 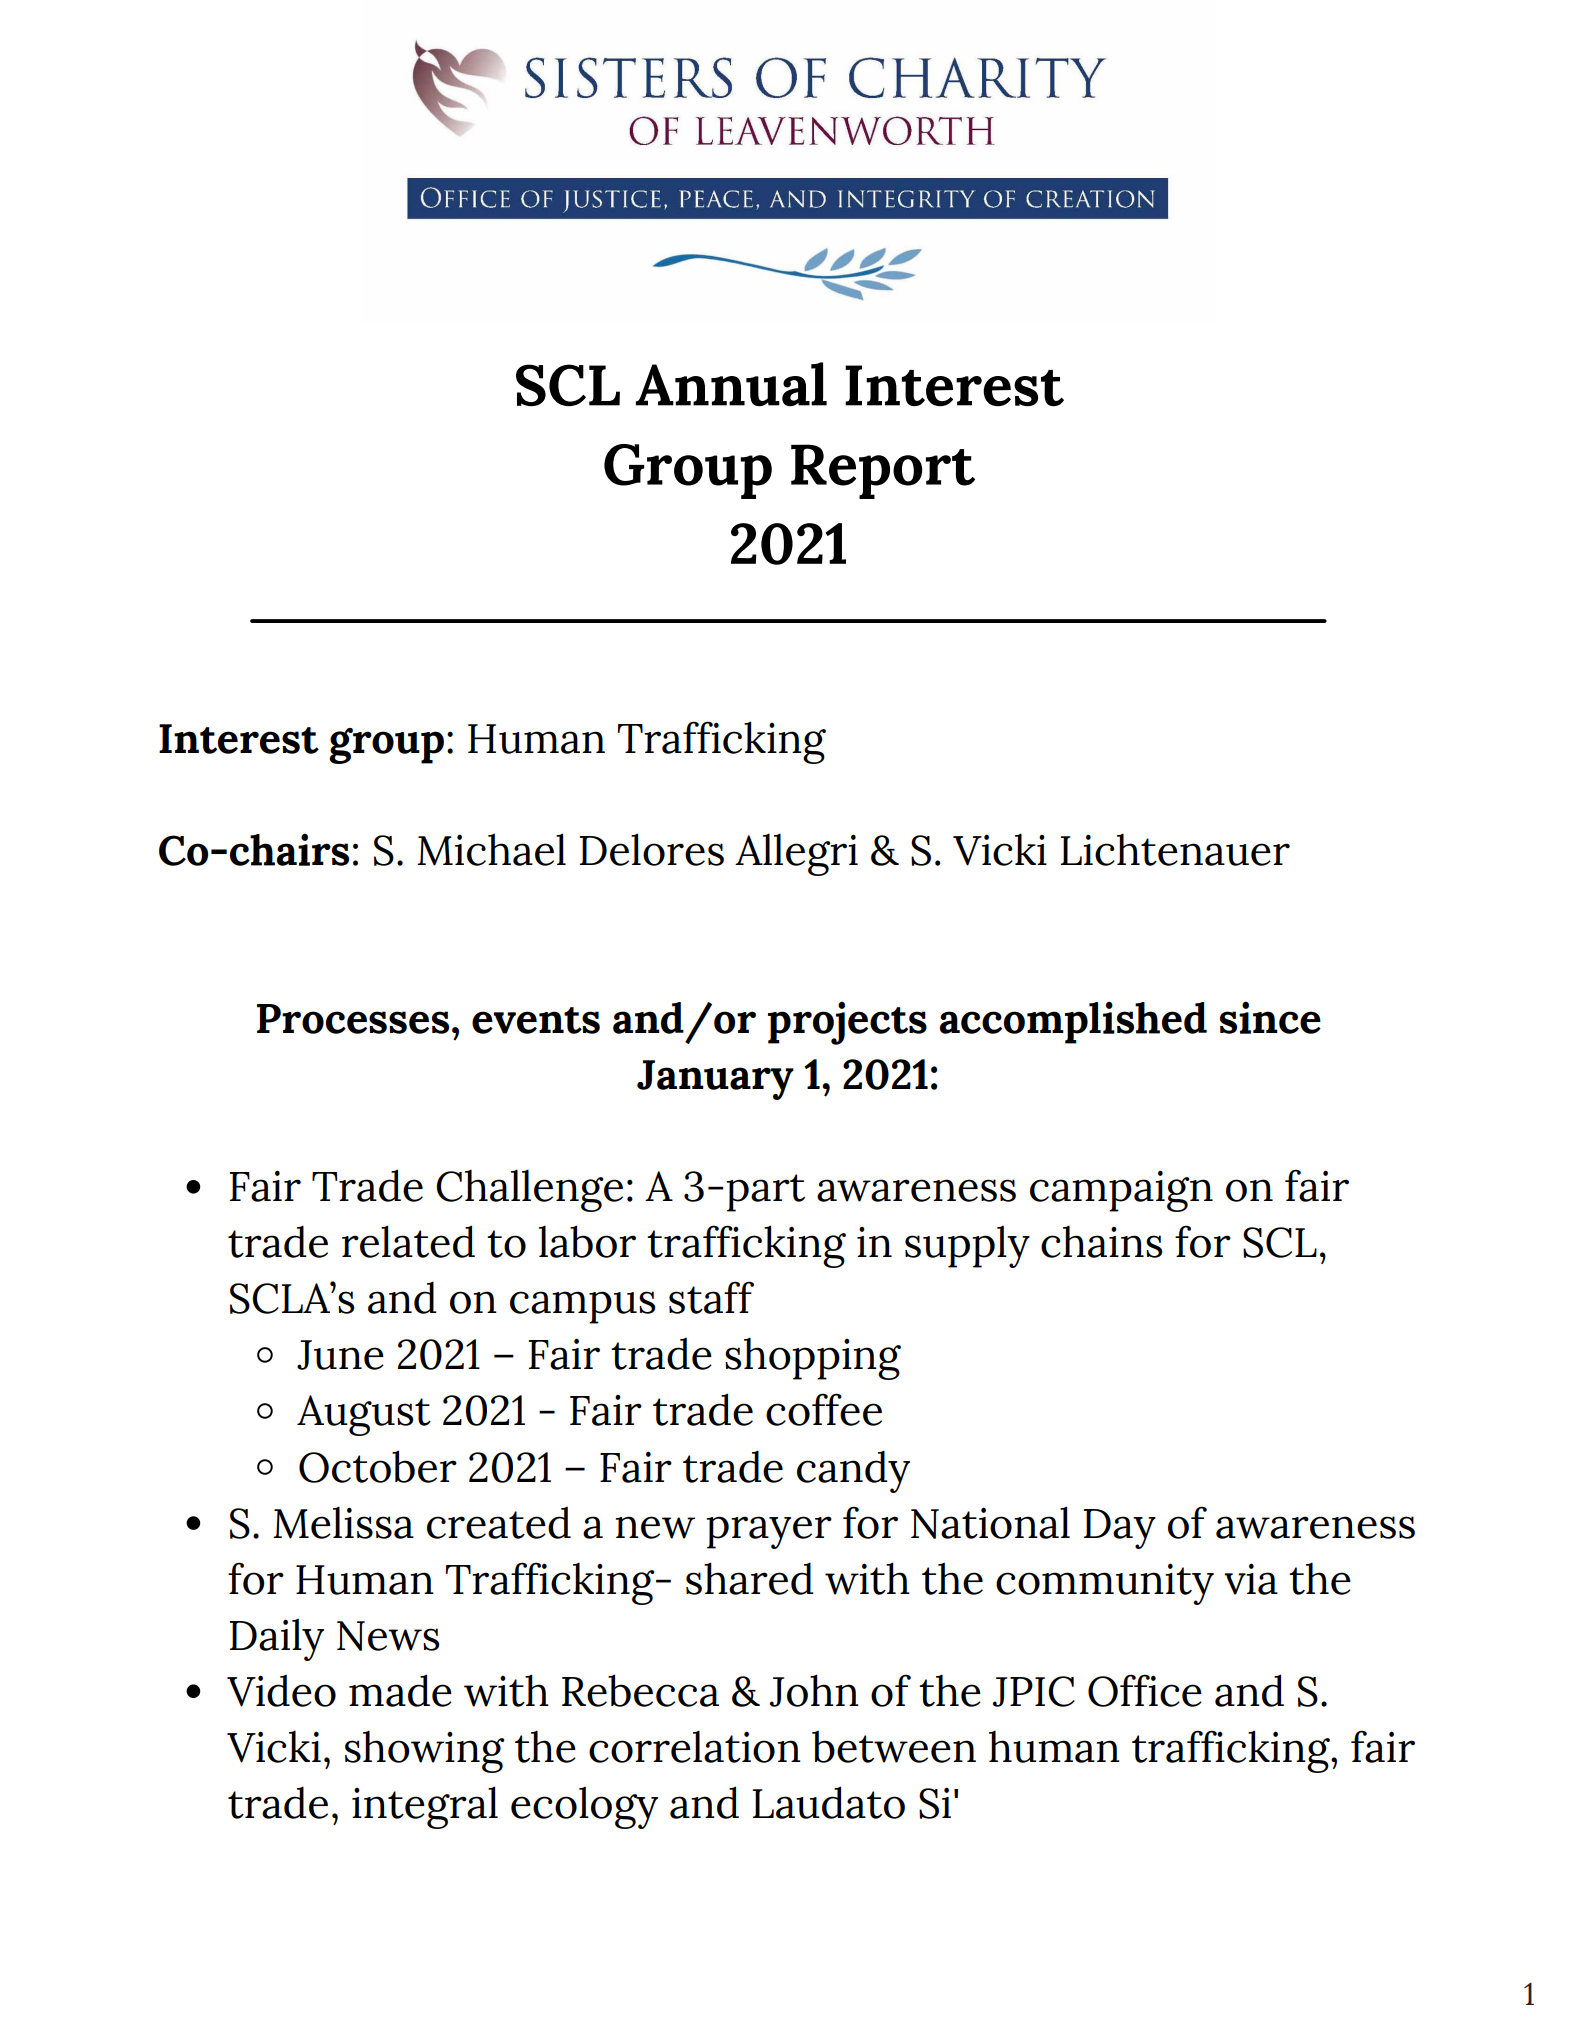 I want to click on correlation, so click(x=695, y=1746).
